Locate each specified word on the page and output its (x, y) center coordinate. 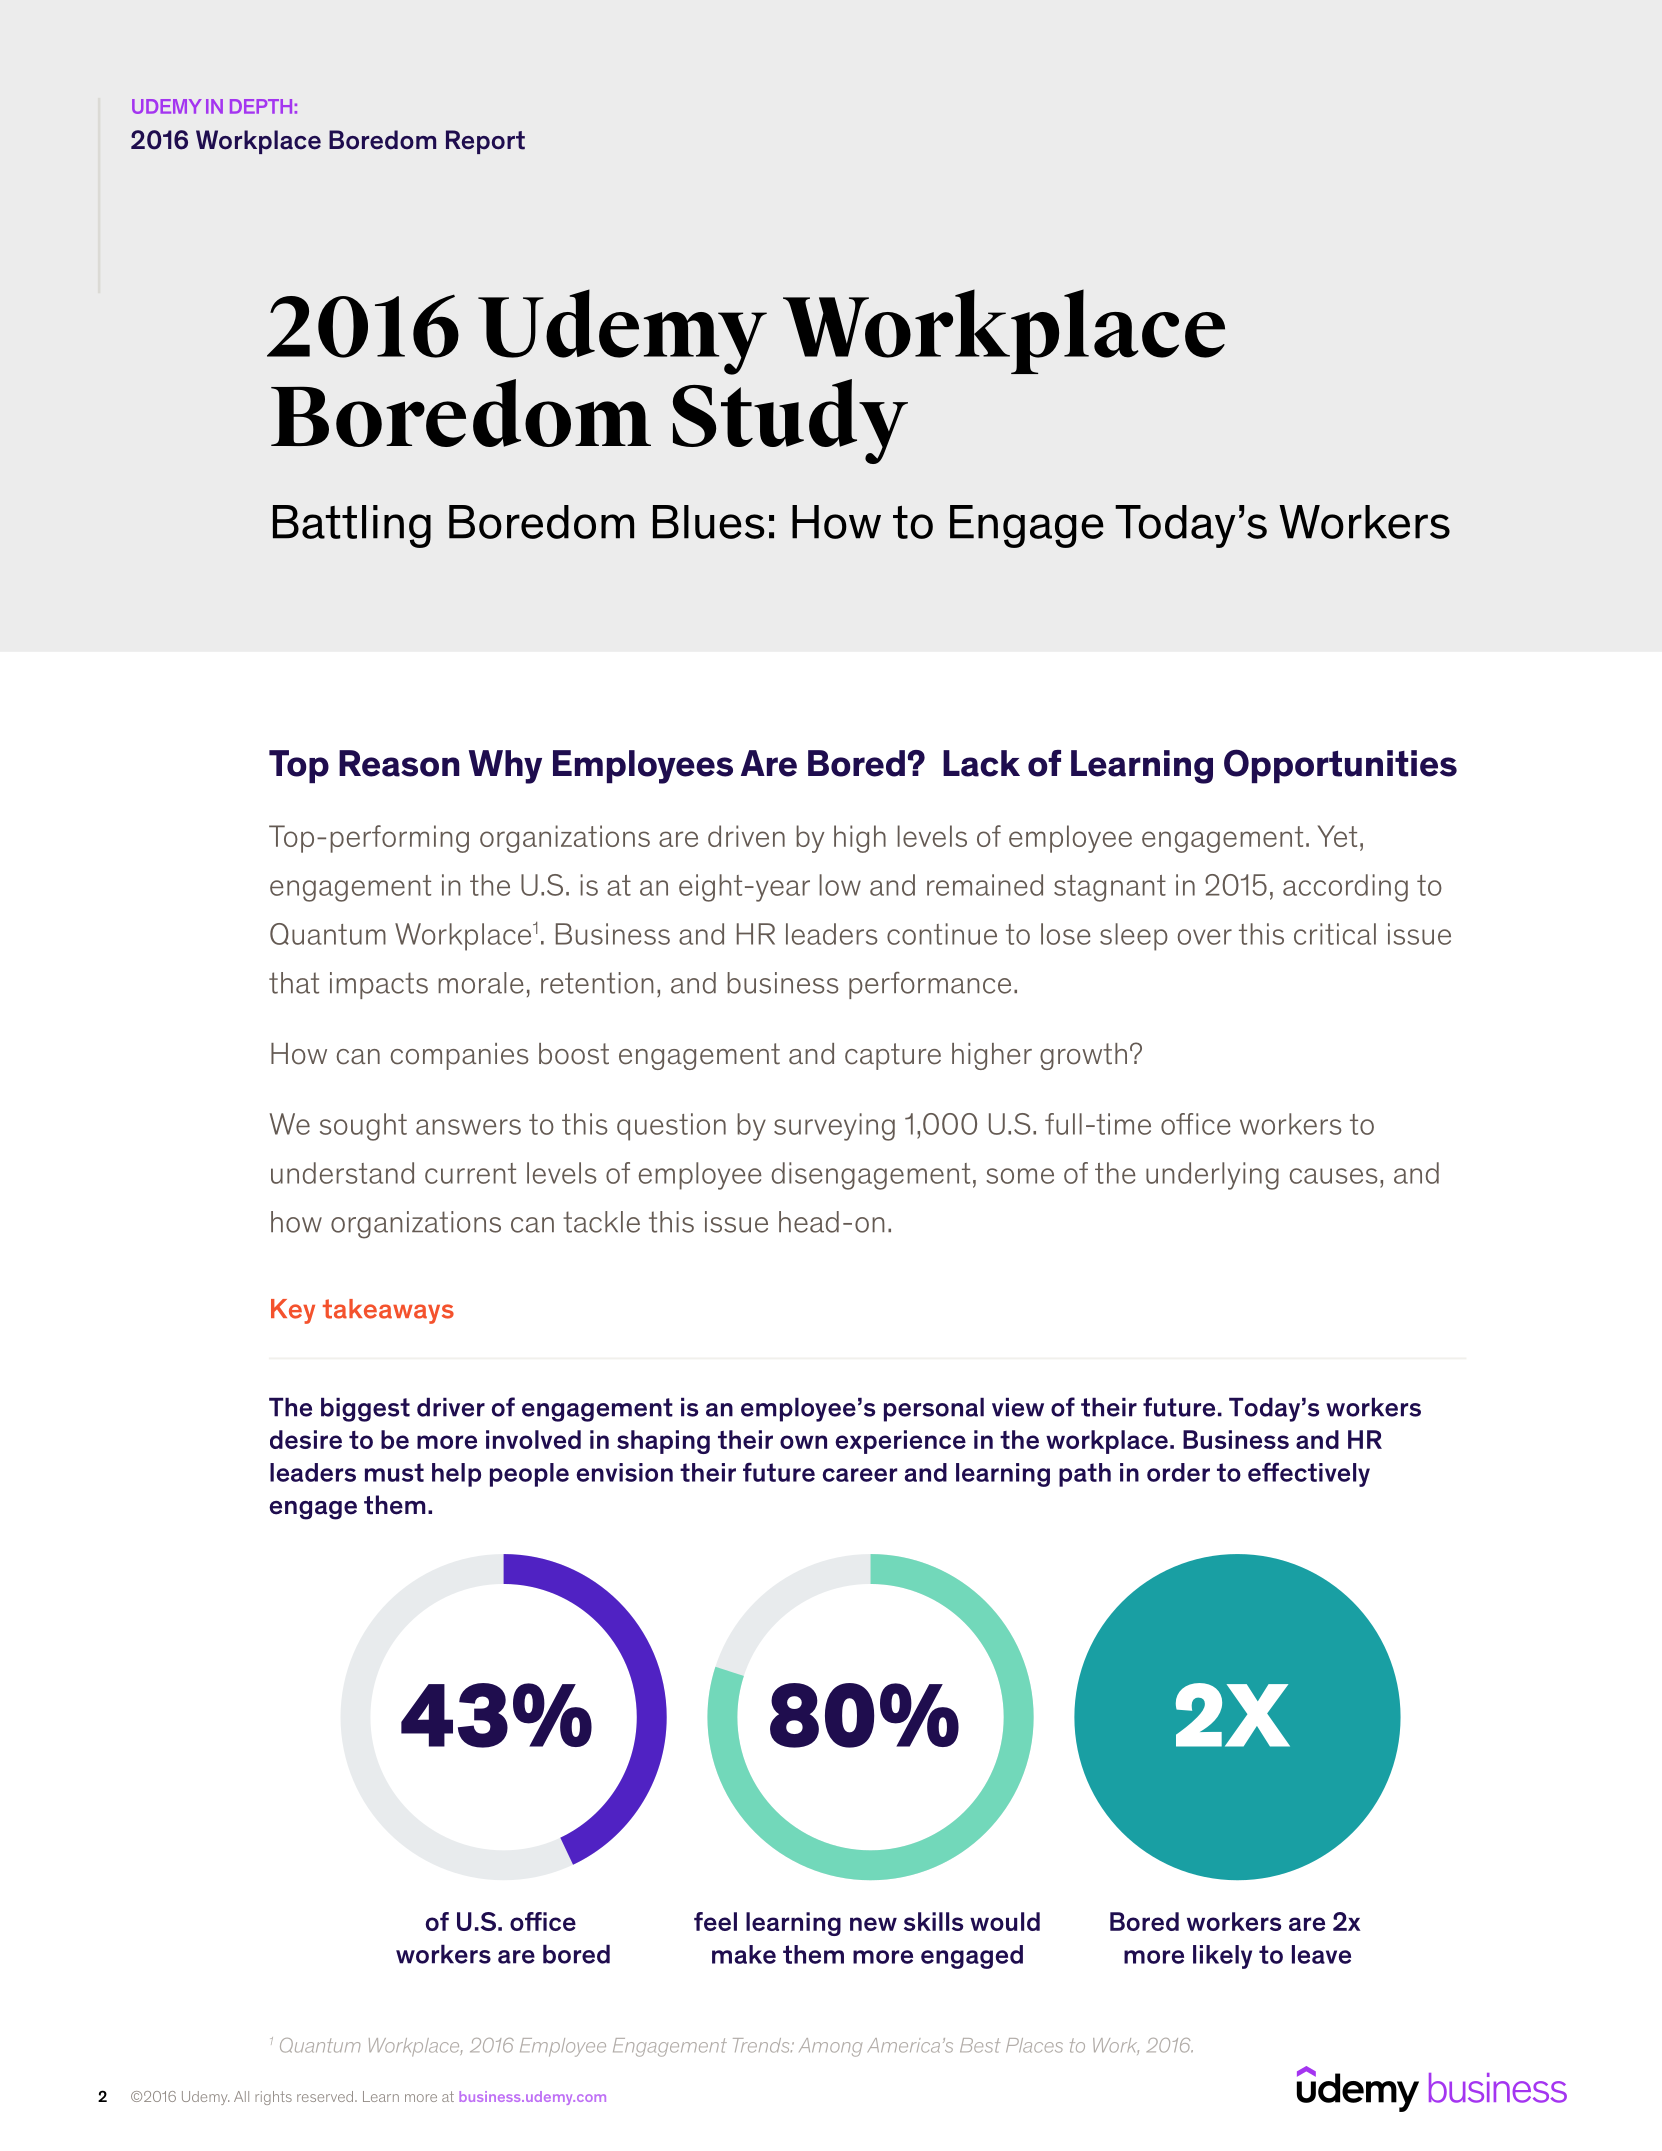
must (394, 1472)
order (1178, 1472)
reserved (326, 2096)
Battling (352, 526)
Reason (399, 763)
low (840, 885)
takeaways (388, 1311)
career (860, 1475)
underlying (1212, 1176)
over (1205, 937)
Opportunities (1340, 766)
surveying (834, 1127)
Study (790, 421)
